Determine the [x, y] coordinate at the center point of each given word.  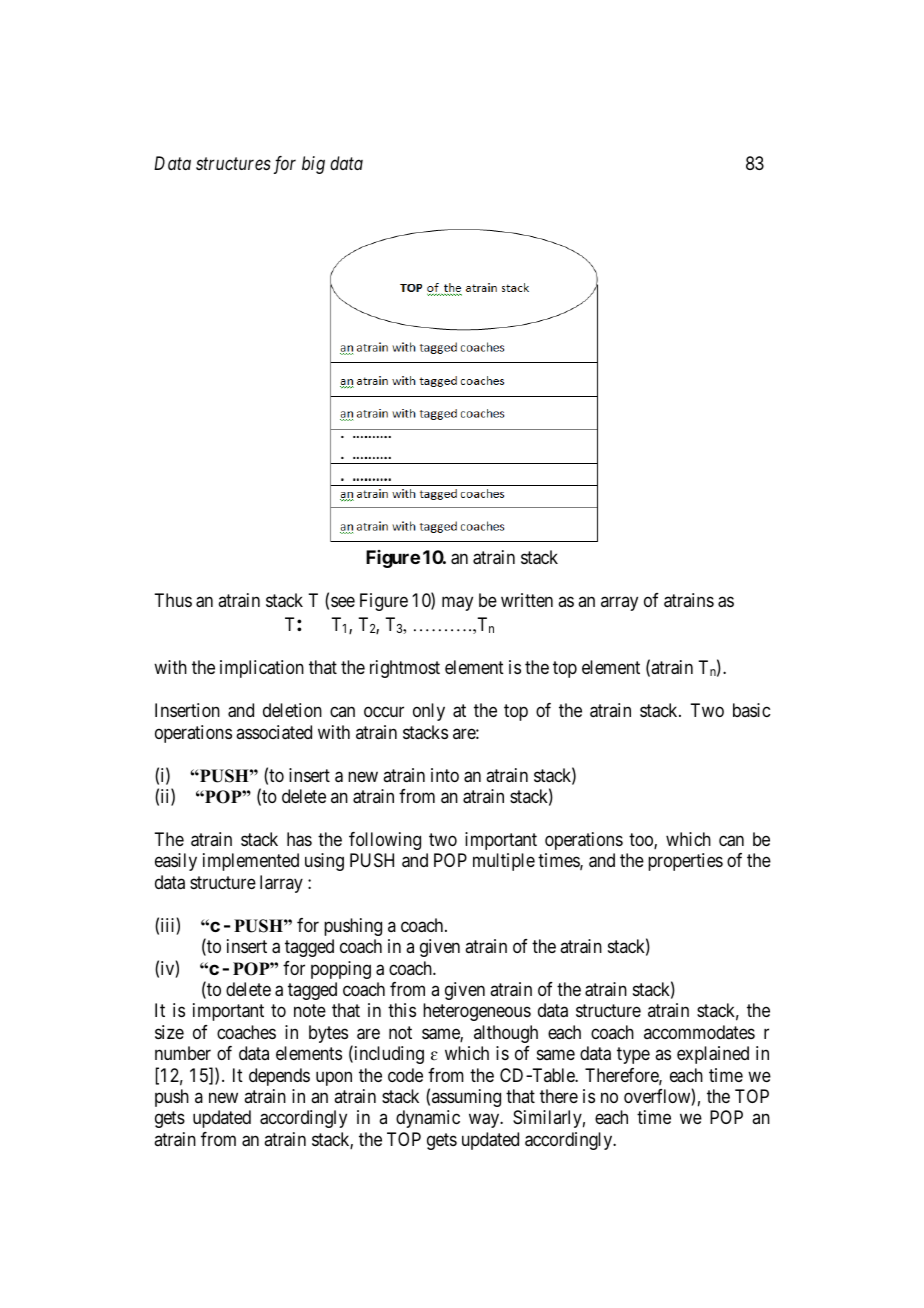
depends [279, 1077]
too [642, 841]
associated [274, 732]
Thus [173, 600]
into [445, 775]
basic [751, 710]
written [527, 600]
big [313, 165]
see [343, 601]
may [457, 603]
